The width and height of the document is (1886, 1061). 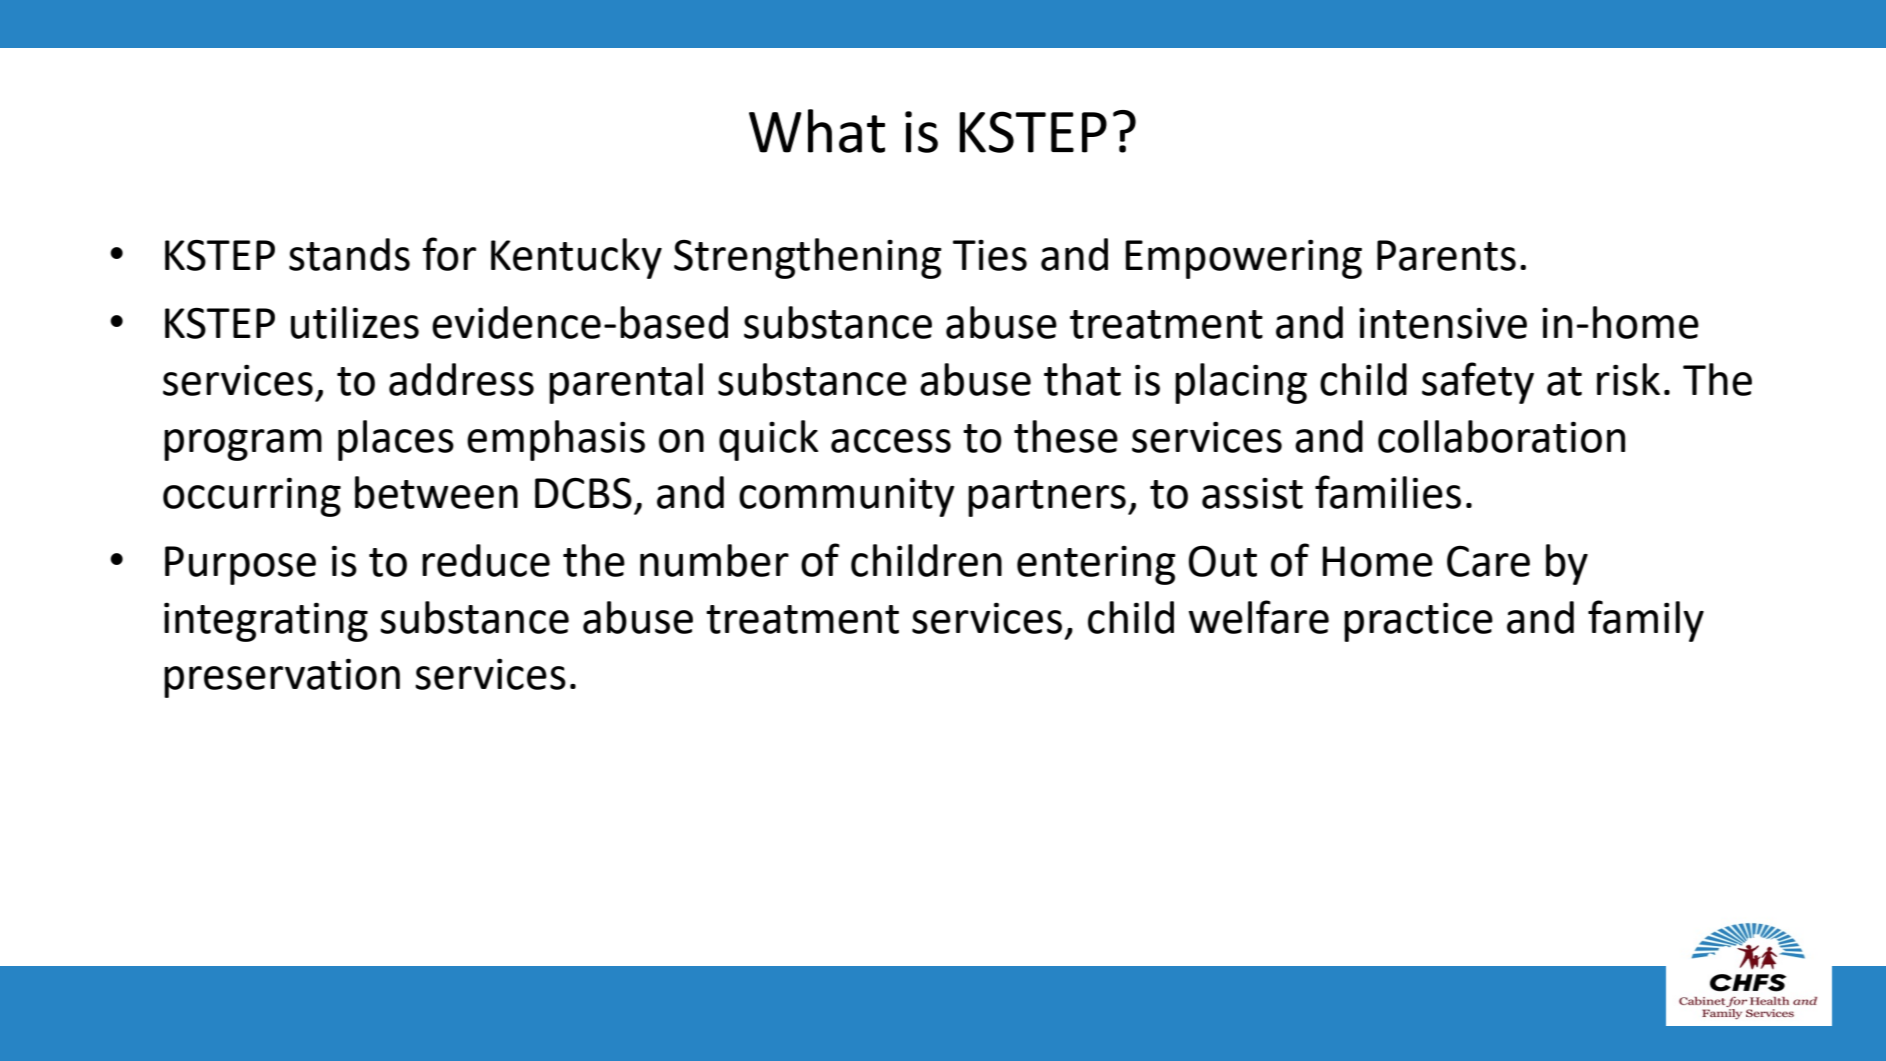 What do you see at coordinates (461, 379) in the document?
I see `address` at bounding box center [461, 379].
